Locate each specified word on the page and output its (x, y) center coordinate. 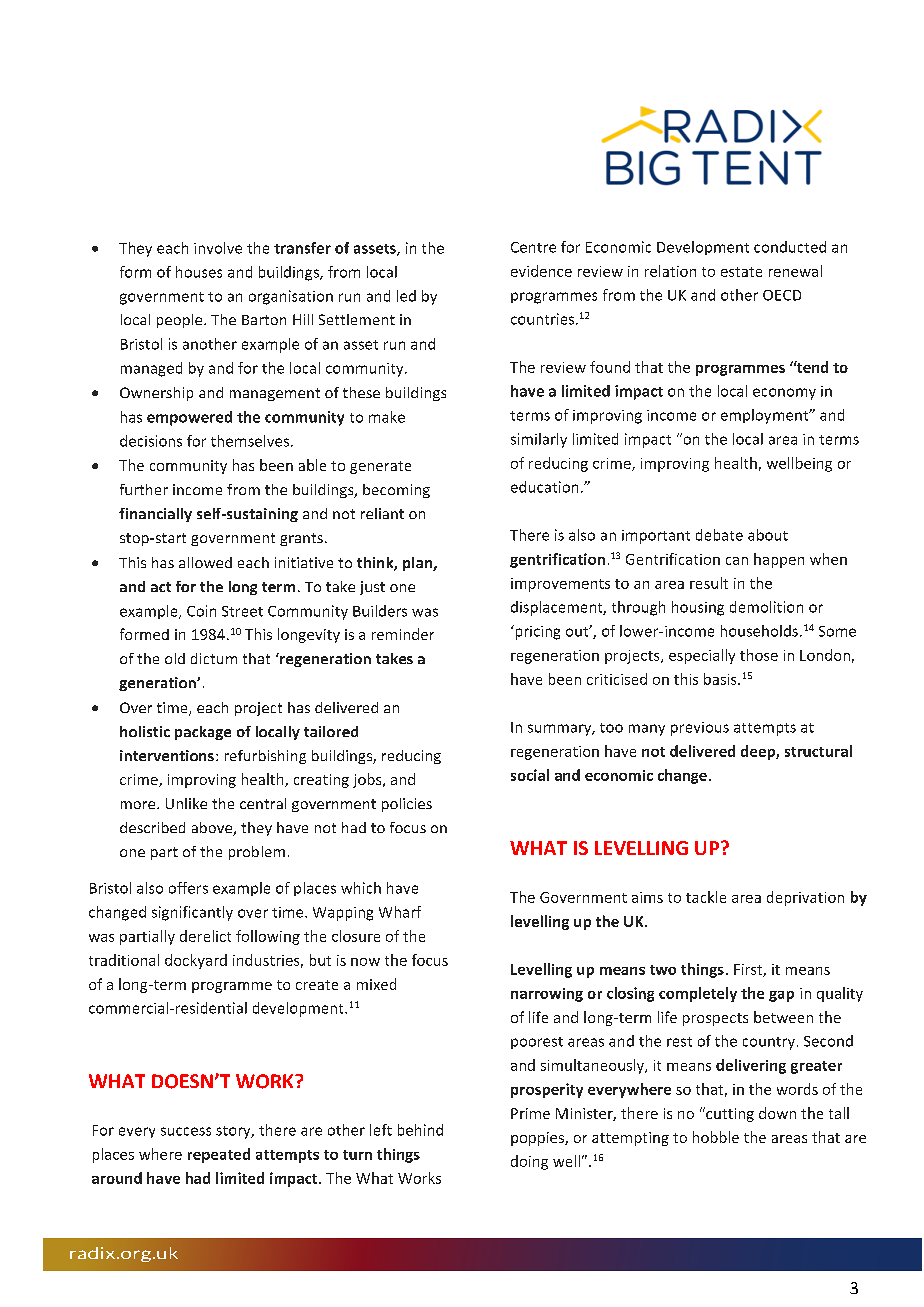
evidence (541, 271)
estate (741, 272)
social (530, 775)
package (203, 733)
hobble (716, 1137)
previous (700, 729)
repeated (219, 1155)
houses (199, 272)
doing (529, 1162)
